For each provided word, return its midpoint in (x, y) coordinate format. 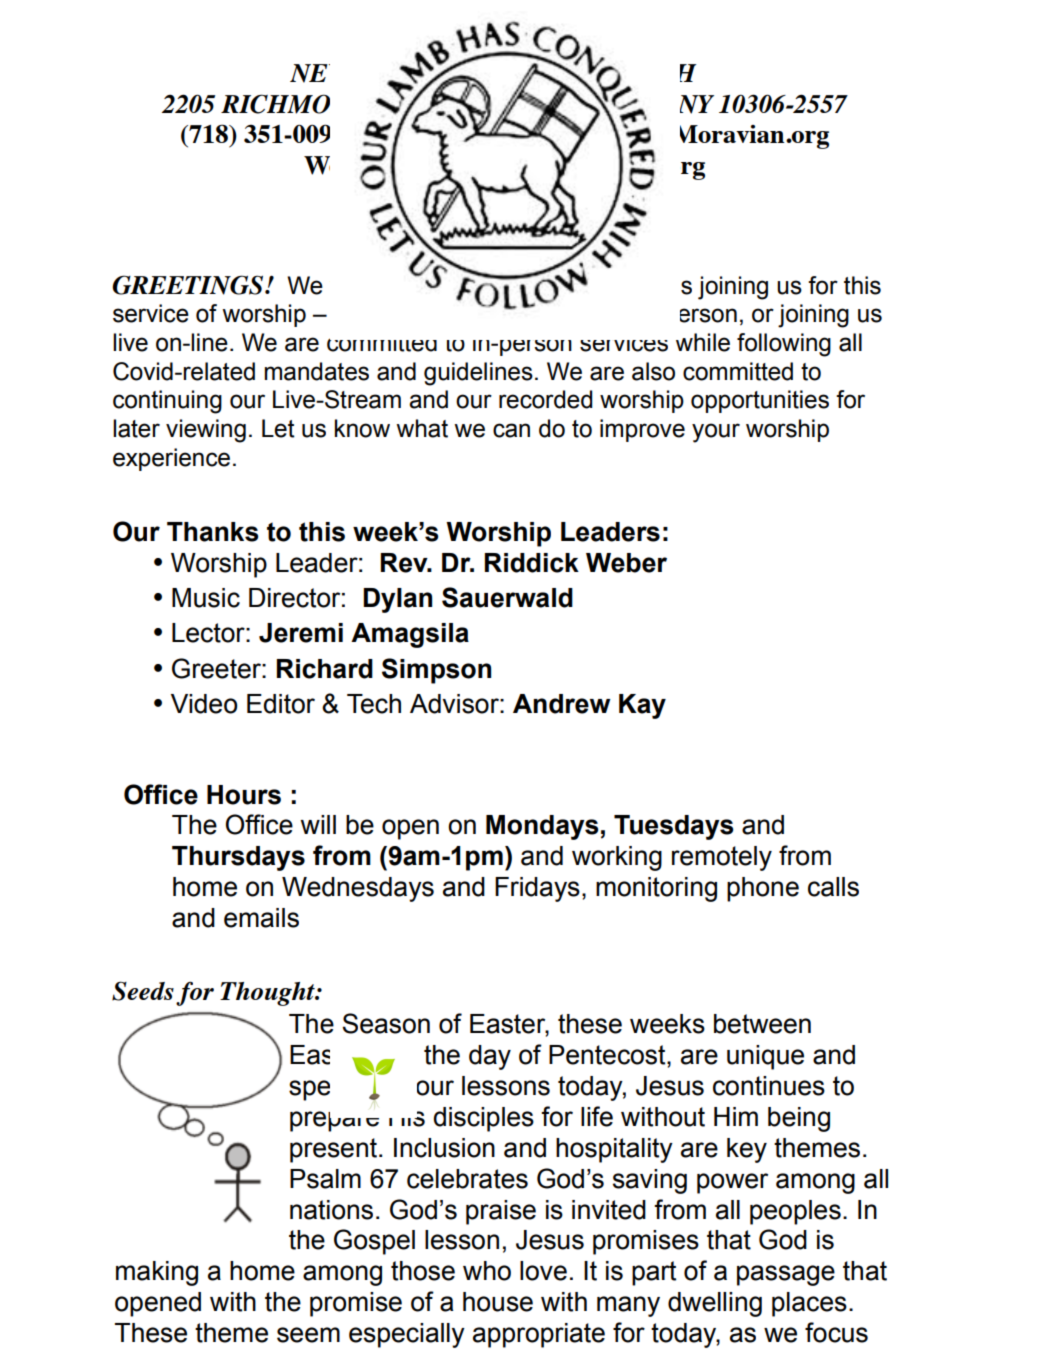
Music (206, 598)
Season (386, 1023)
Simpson (436, 671)
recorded (545, 399)
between (762, 1024)
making (157, 1273)
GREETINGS (189, 285)
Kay (642, 706)
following (784, 345)
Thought (268, 994)
